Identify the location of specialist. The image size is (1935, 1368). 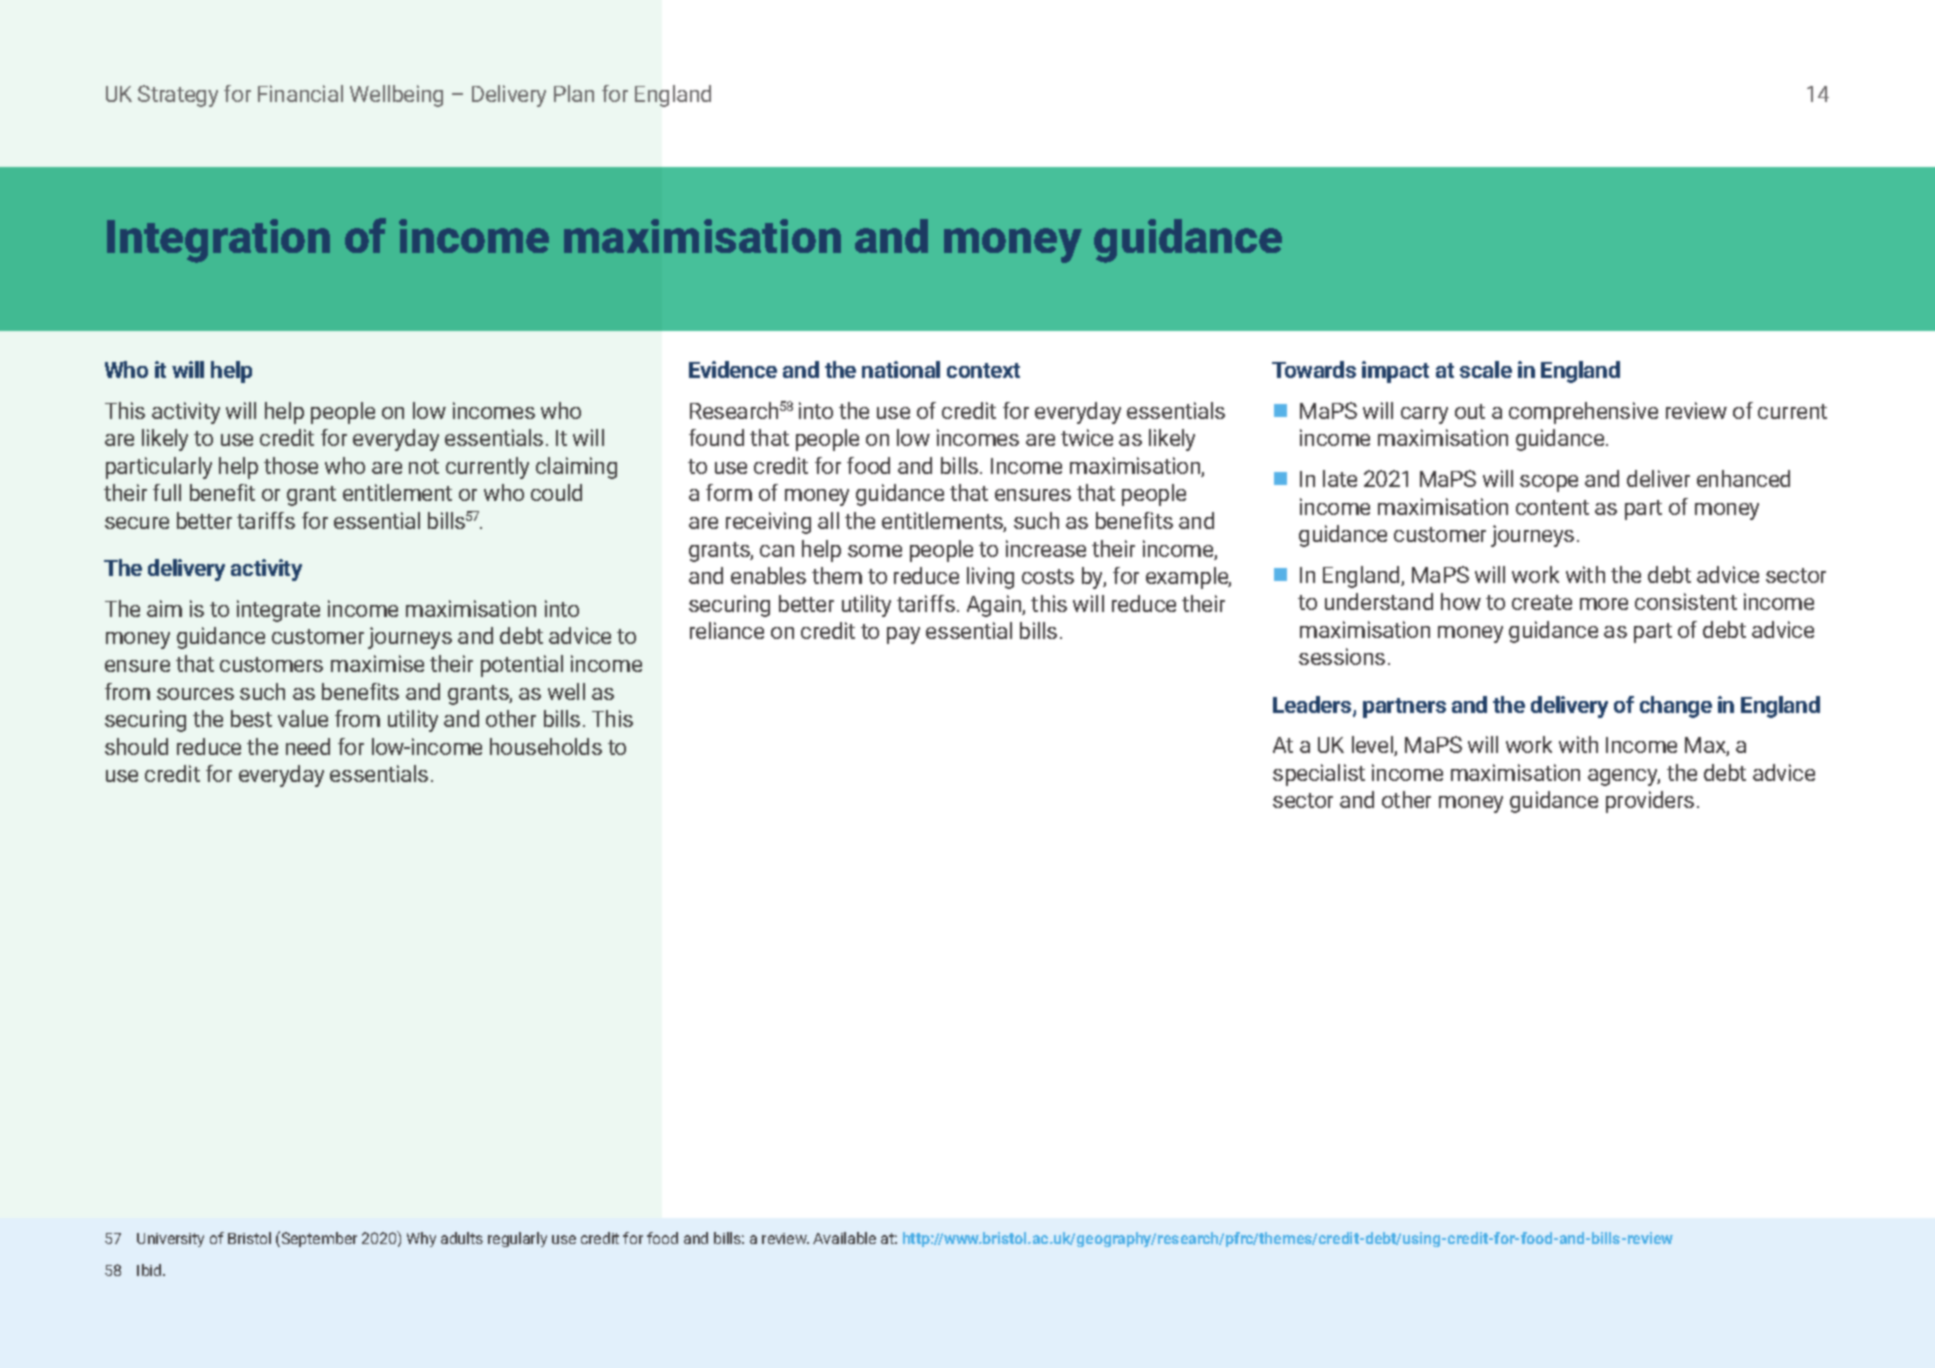
(1319, 775).
